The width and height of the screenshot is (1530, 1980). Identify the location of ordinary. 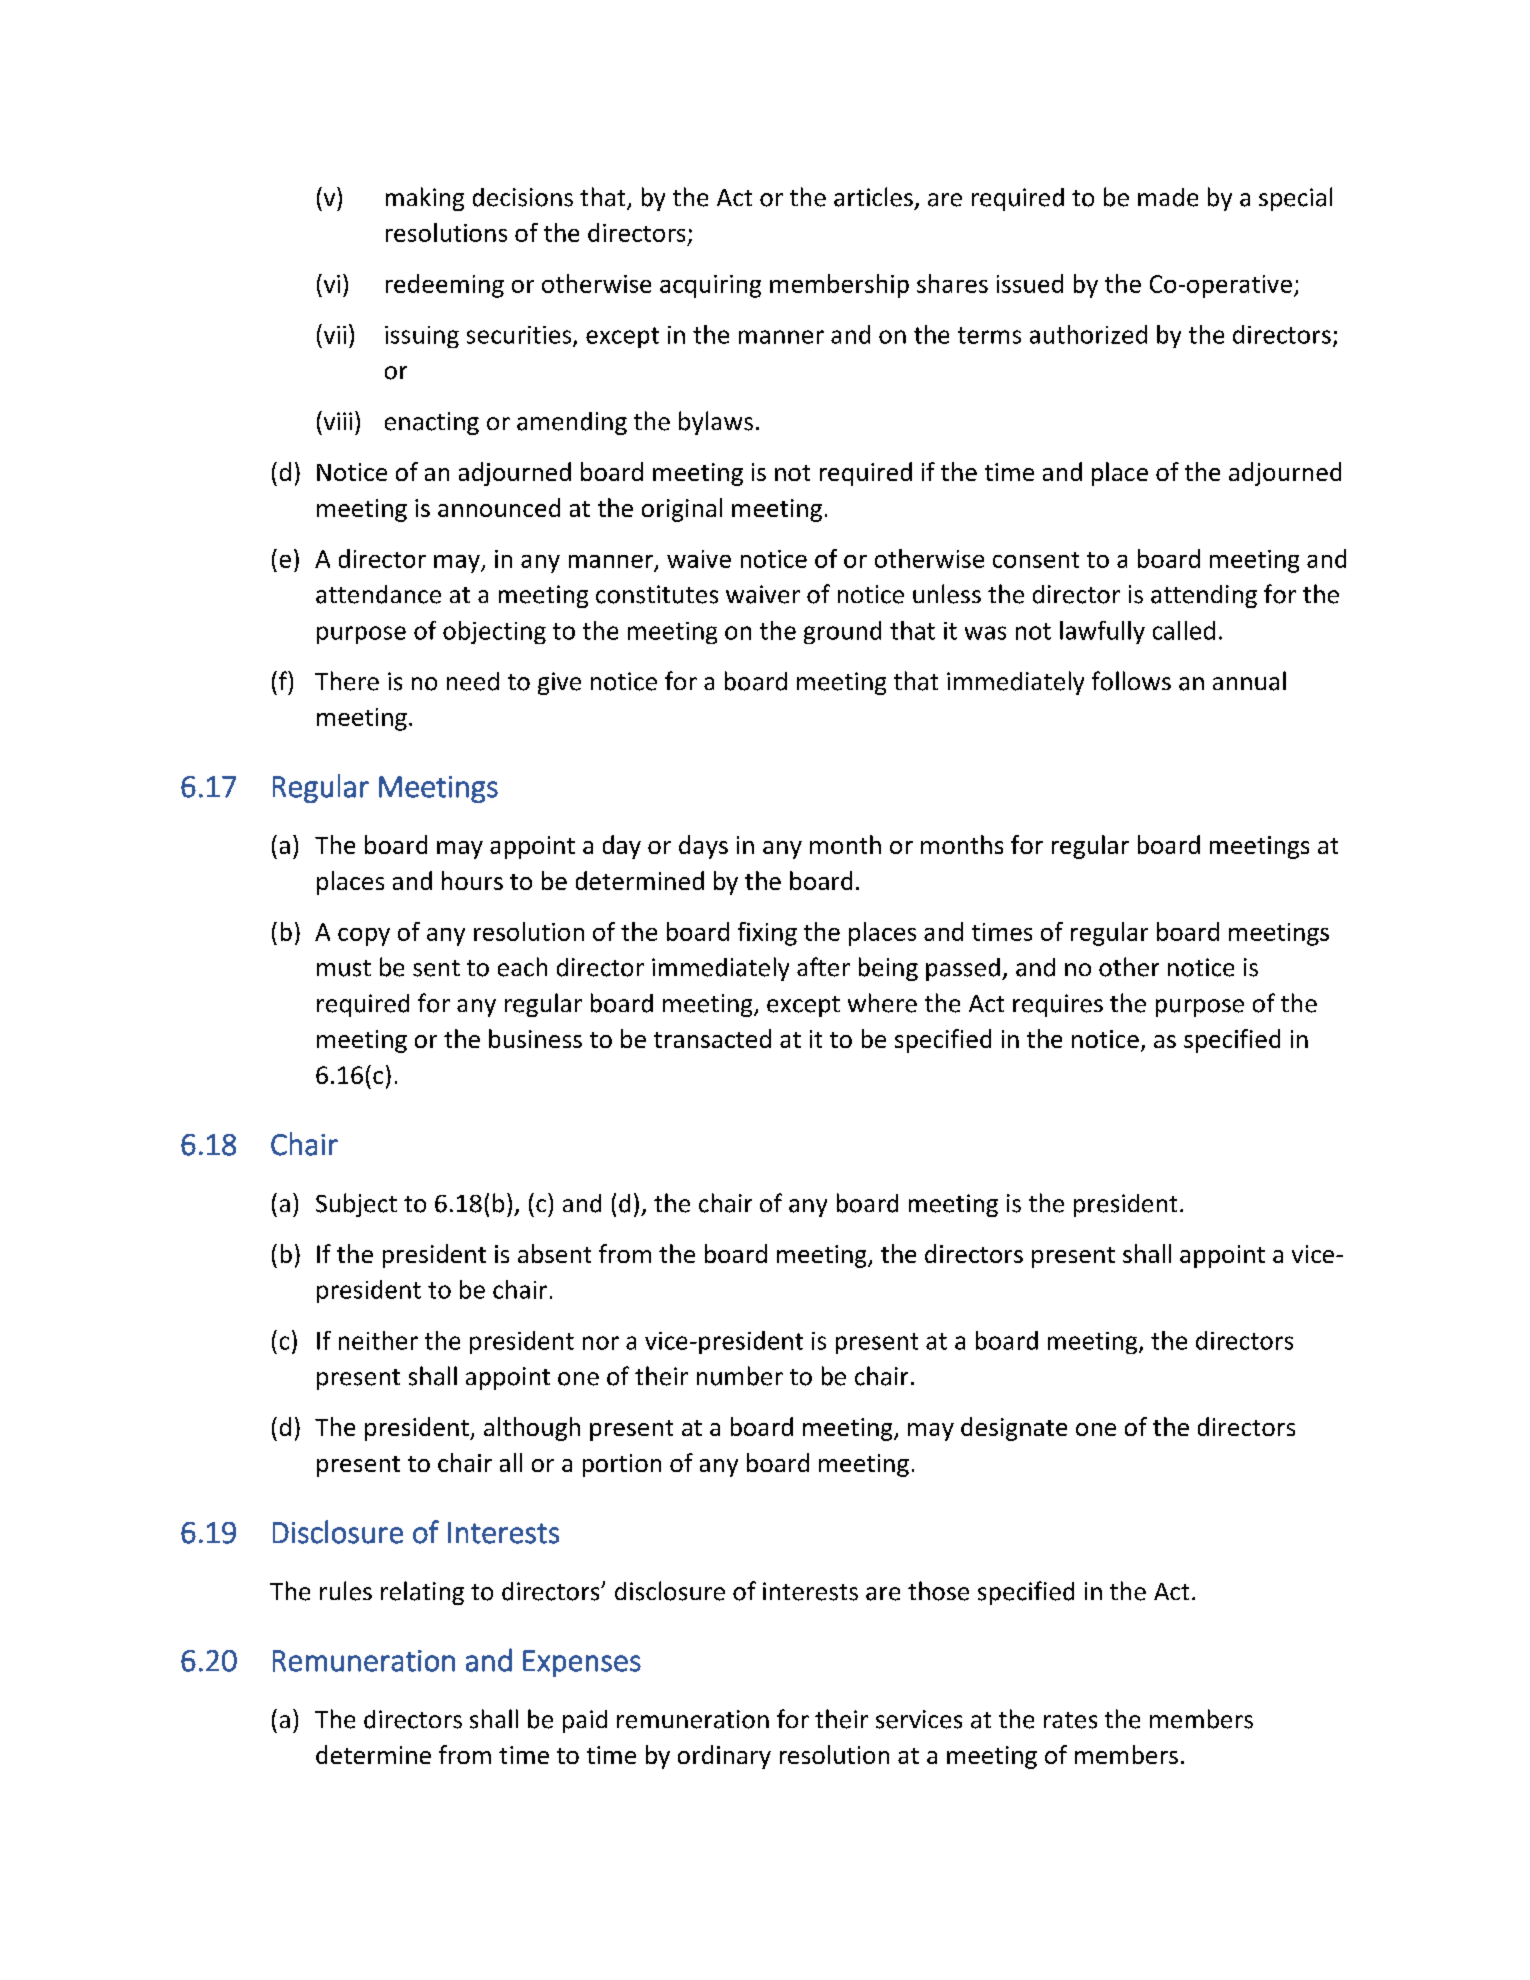
(724, 1757).
